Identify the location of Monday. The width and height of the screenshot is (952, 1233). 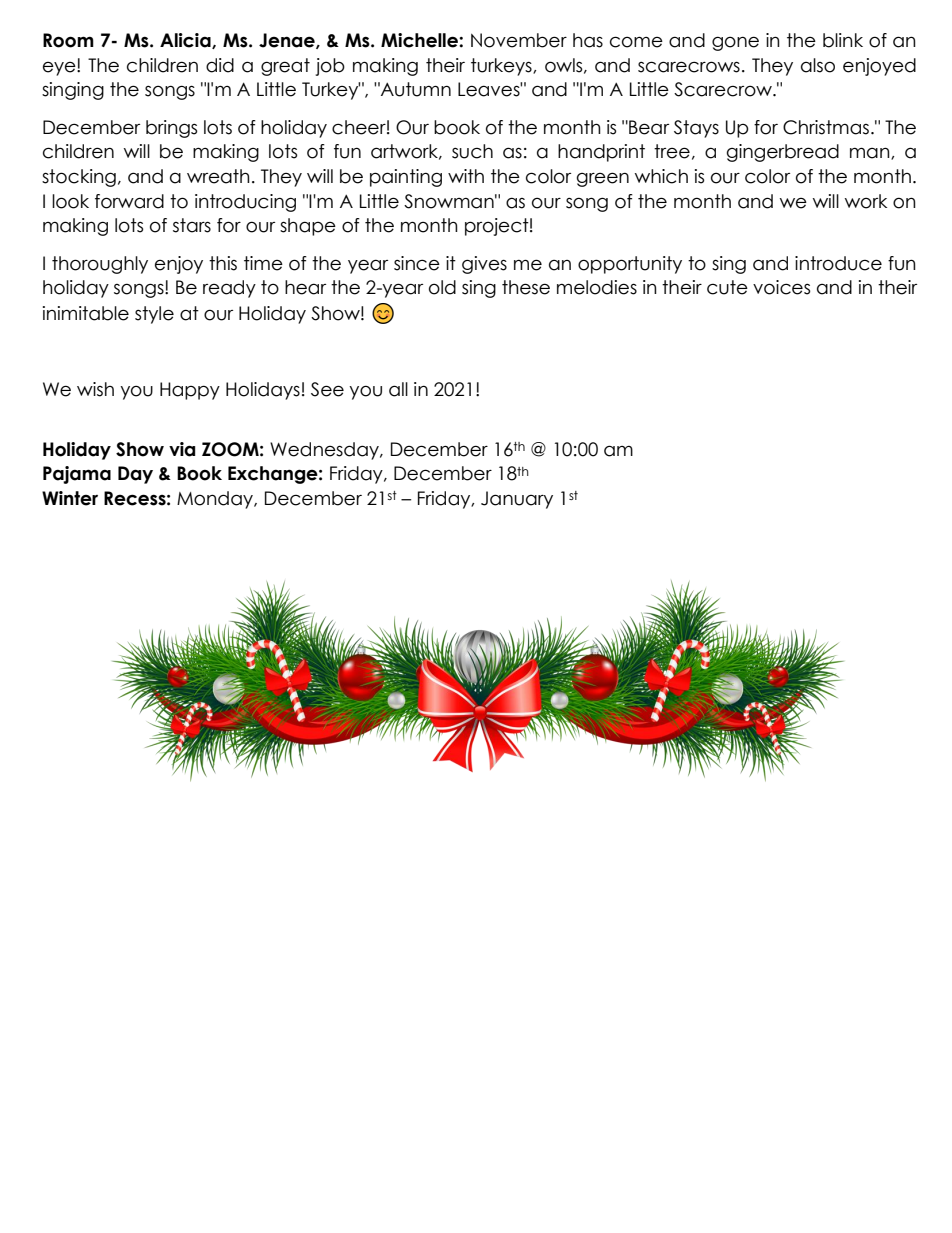
(216, 500).
